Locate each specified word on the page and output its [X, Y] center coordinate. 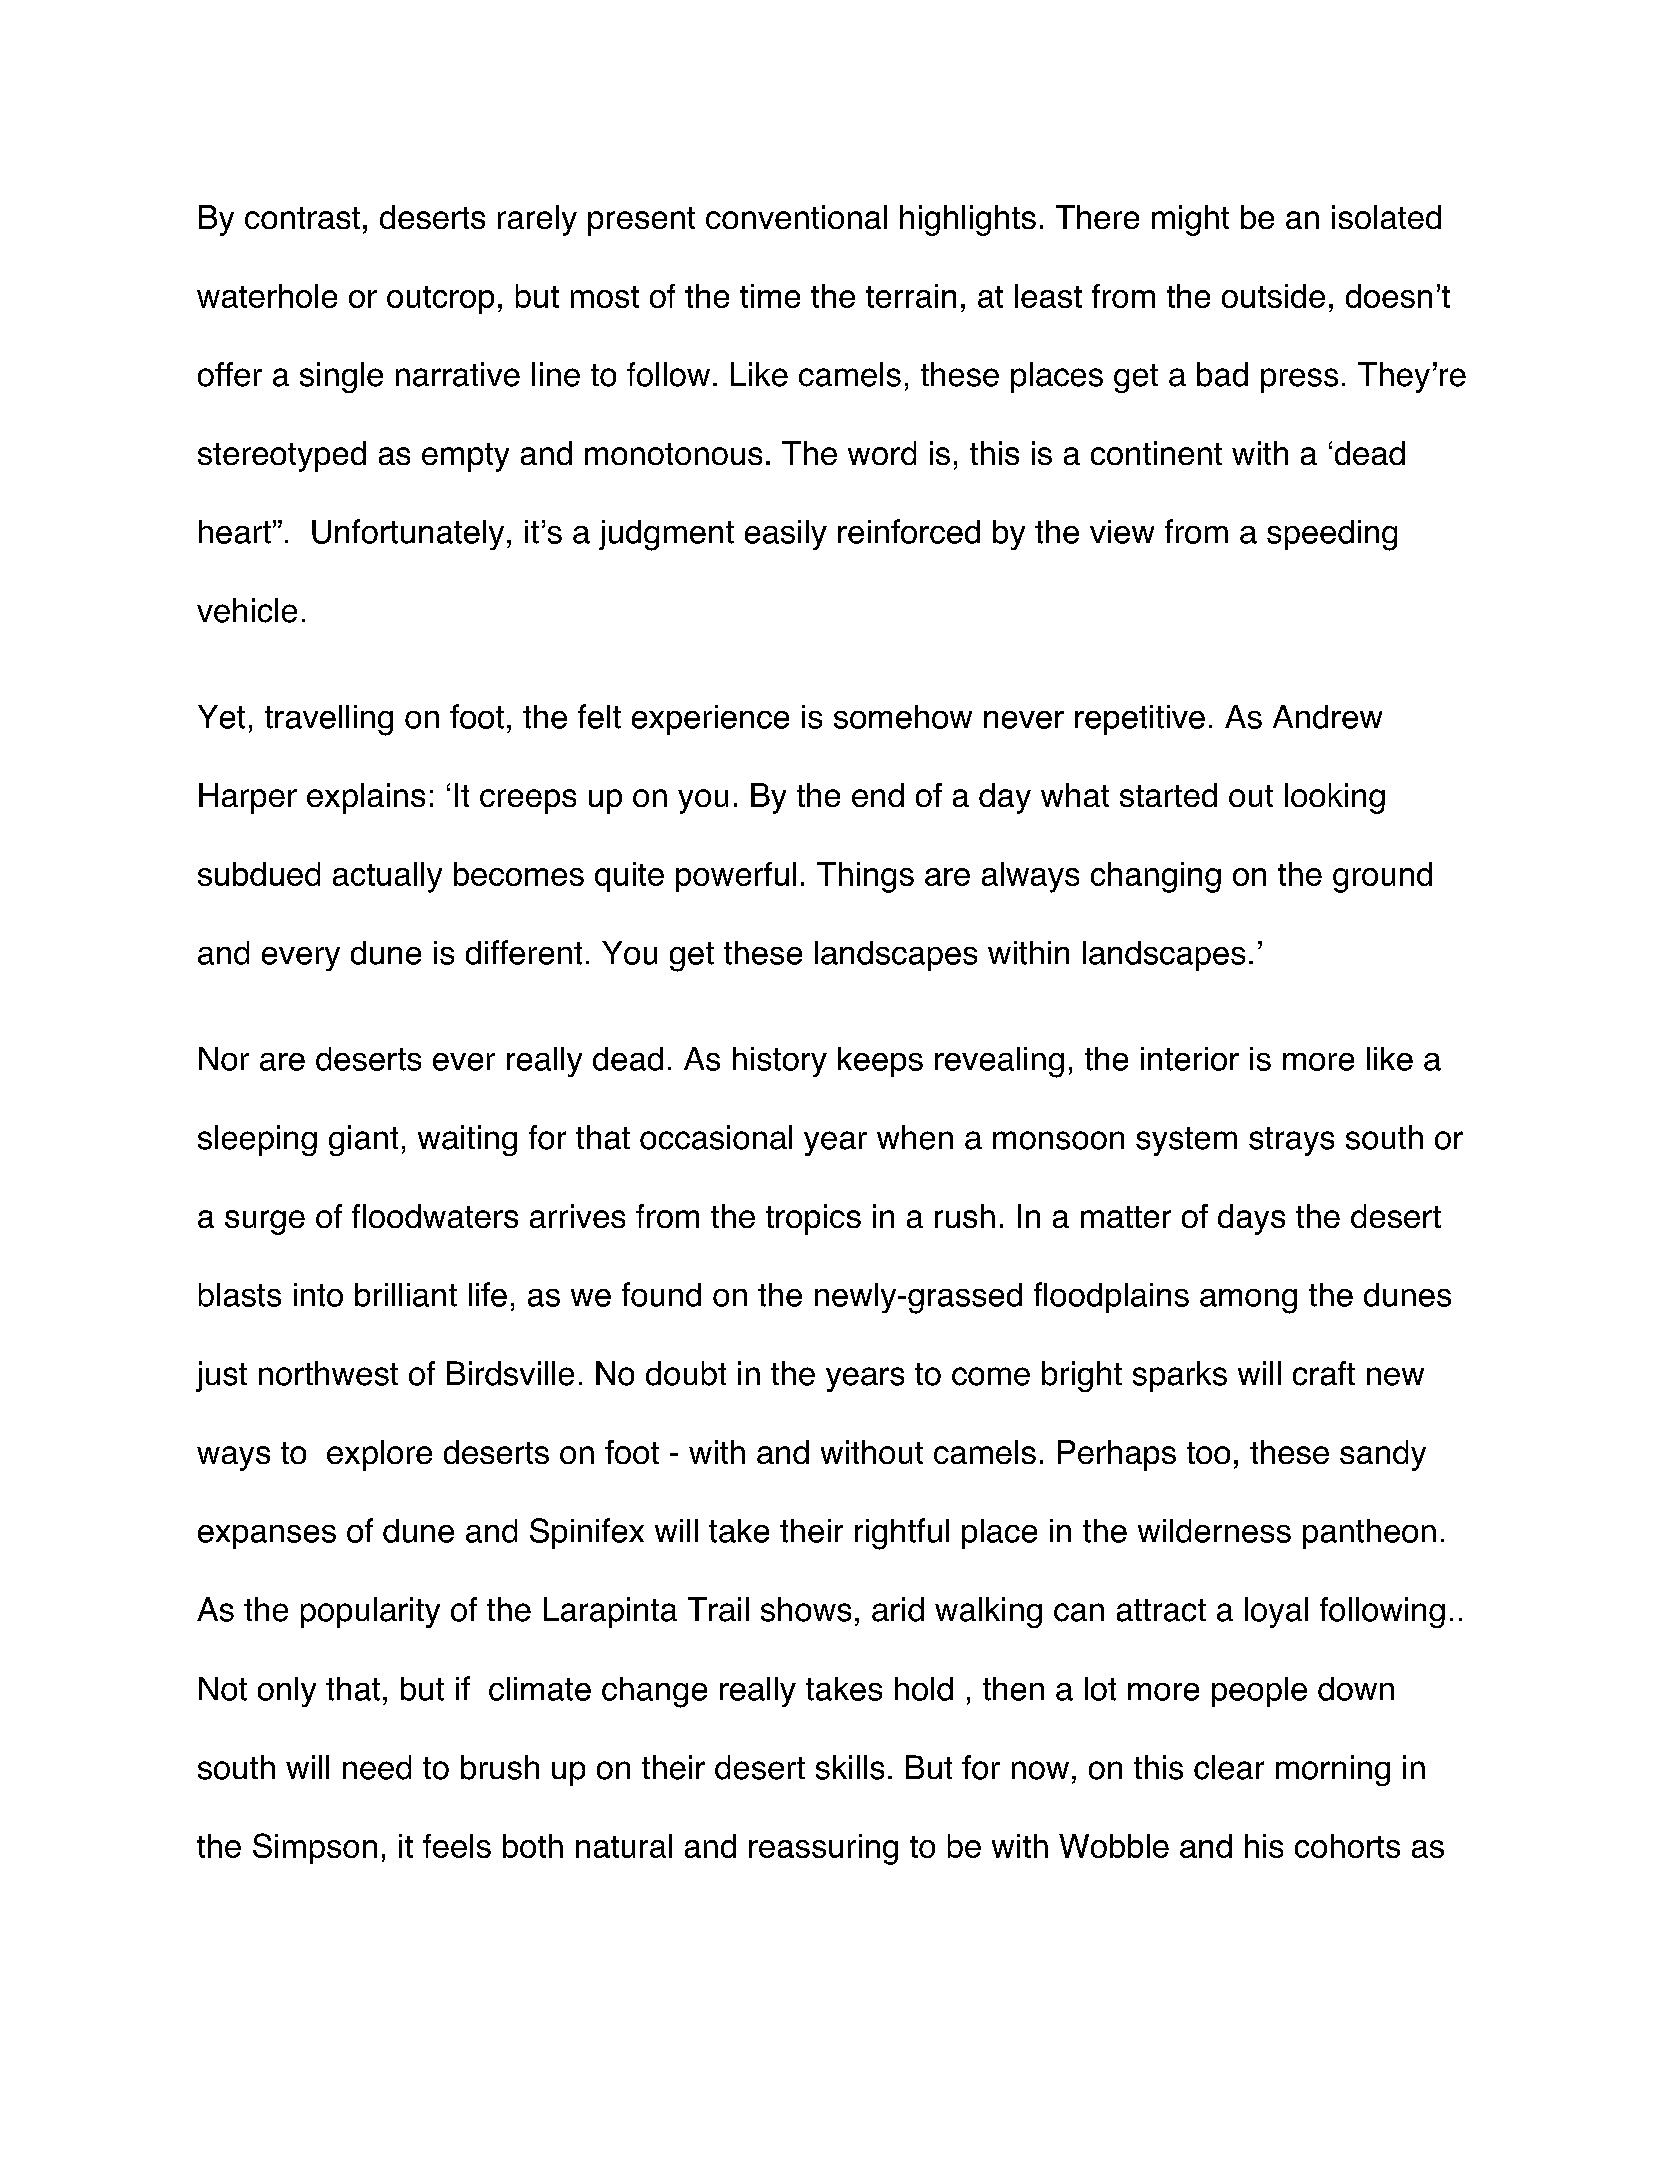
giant [363, 1140]
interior [1190, 1059]
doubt [686, 1373]
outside [1273, 296]
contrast [302, 218]
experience [710, 720]
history [780, 1062]
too [1208, 1453]
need [377, 1767]
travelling [329, 720]
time [770, 296]
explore [379, 1455]
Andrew [1327, 717]
